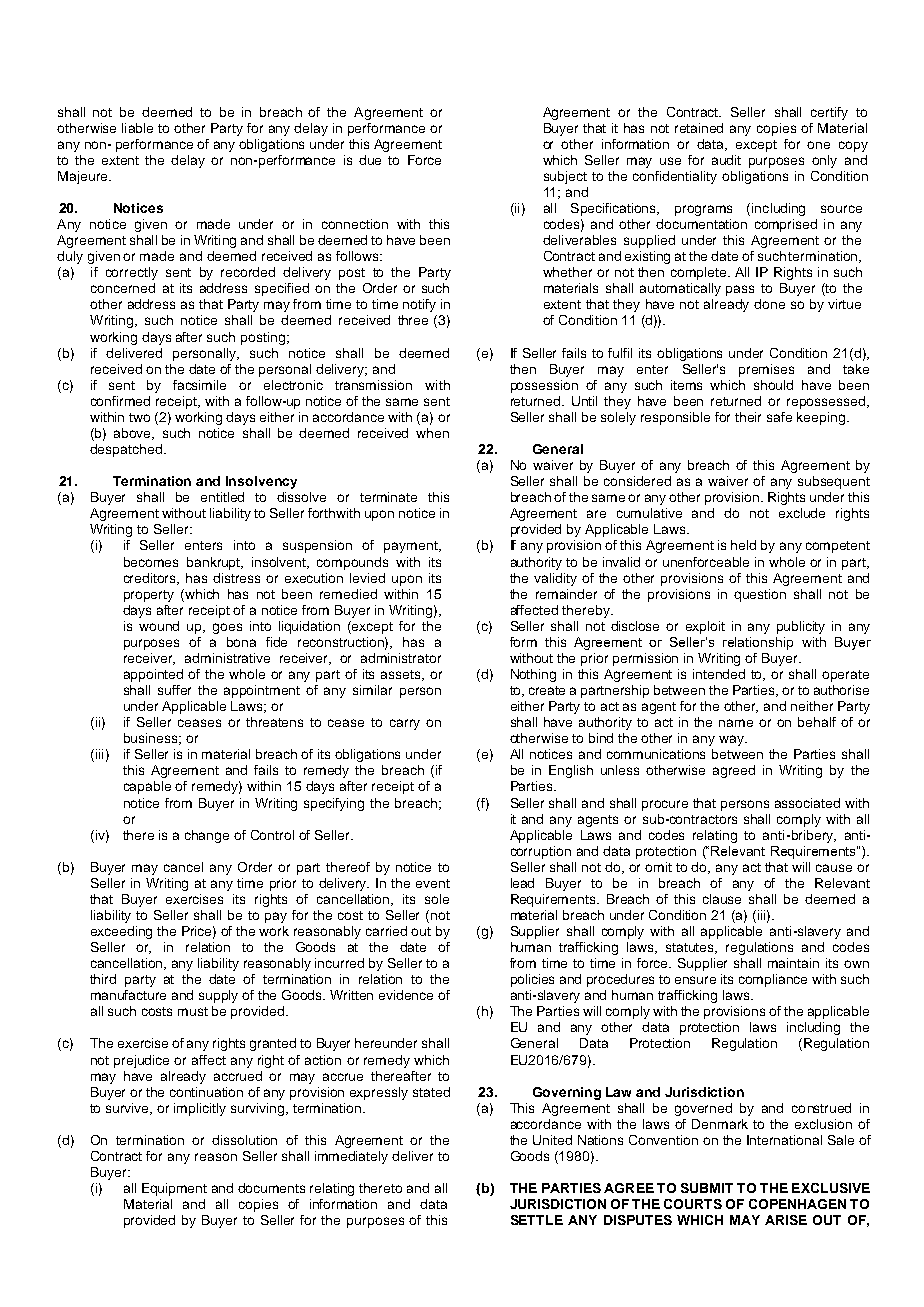 The image size is (924, 1307). Describe the element at coordinates (537, 1220) in the screenshot. I see `SETTLE` at that location.
